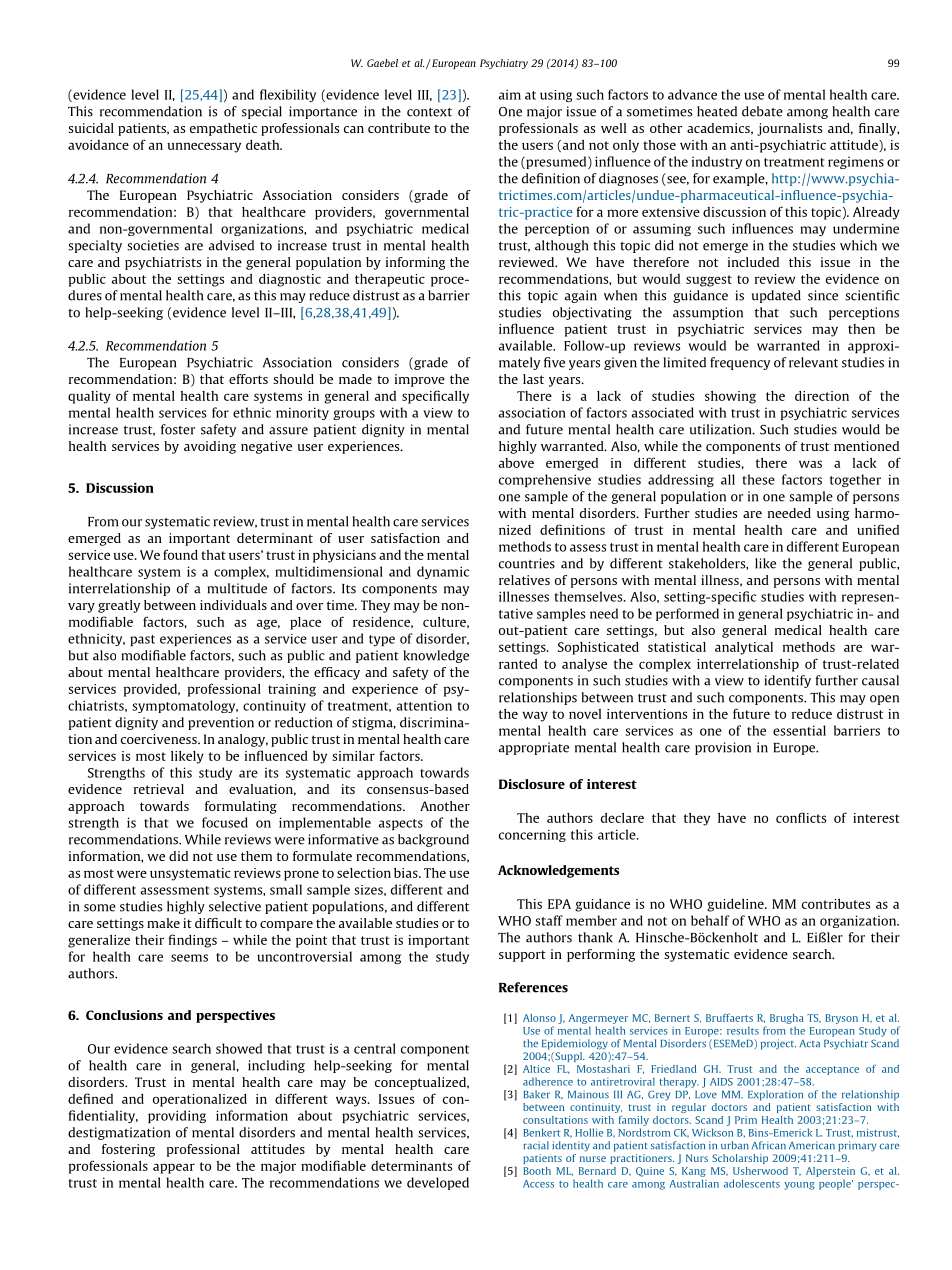  Describe the element at coordinates (524, 580) in the screenshot. I see `relatives` at that location.
